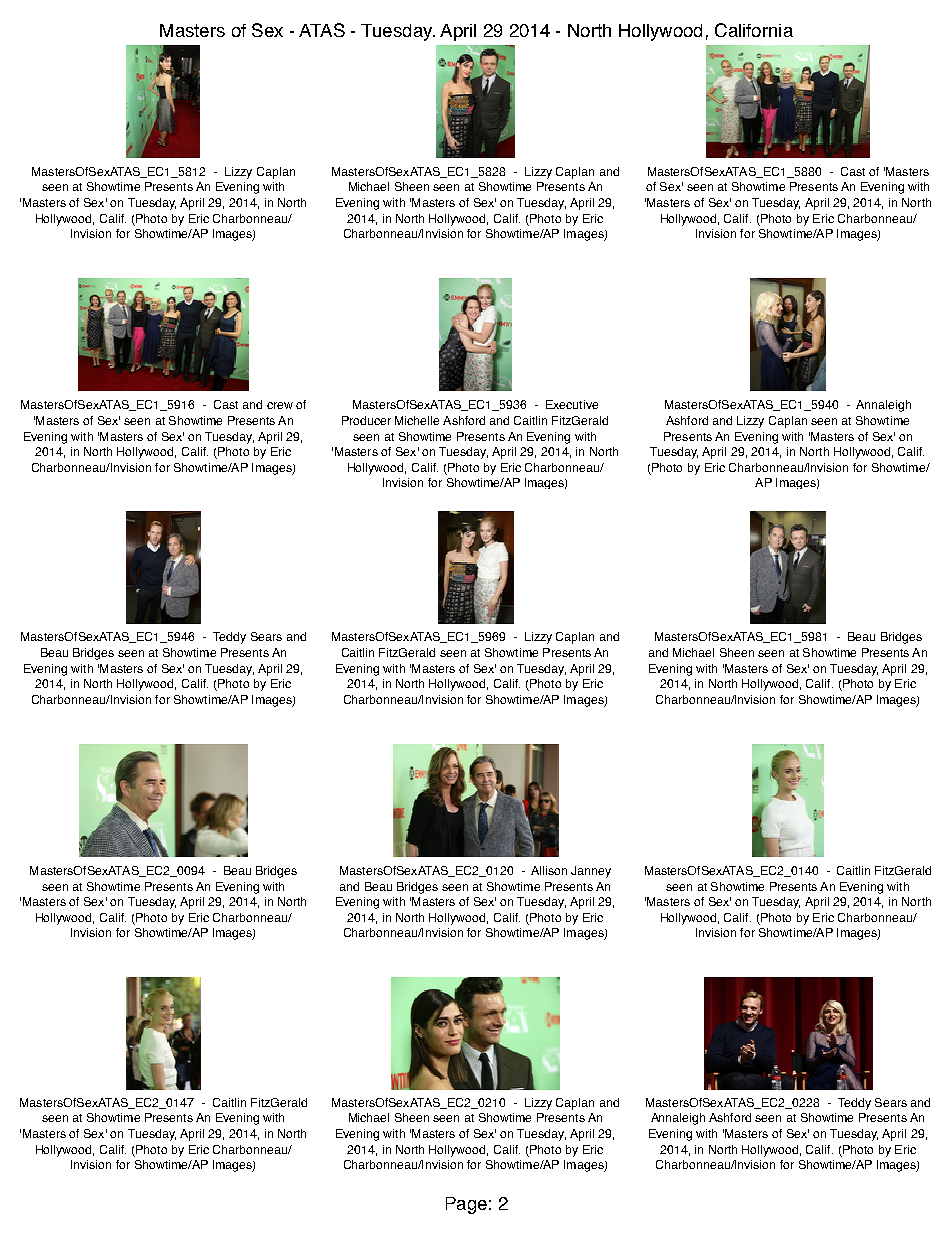 This screenshot has width=952, height=1233. Describe the element at coordinates (466, 1205) in the screenshot. I see `Page` at that location.
